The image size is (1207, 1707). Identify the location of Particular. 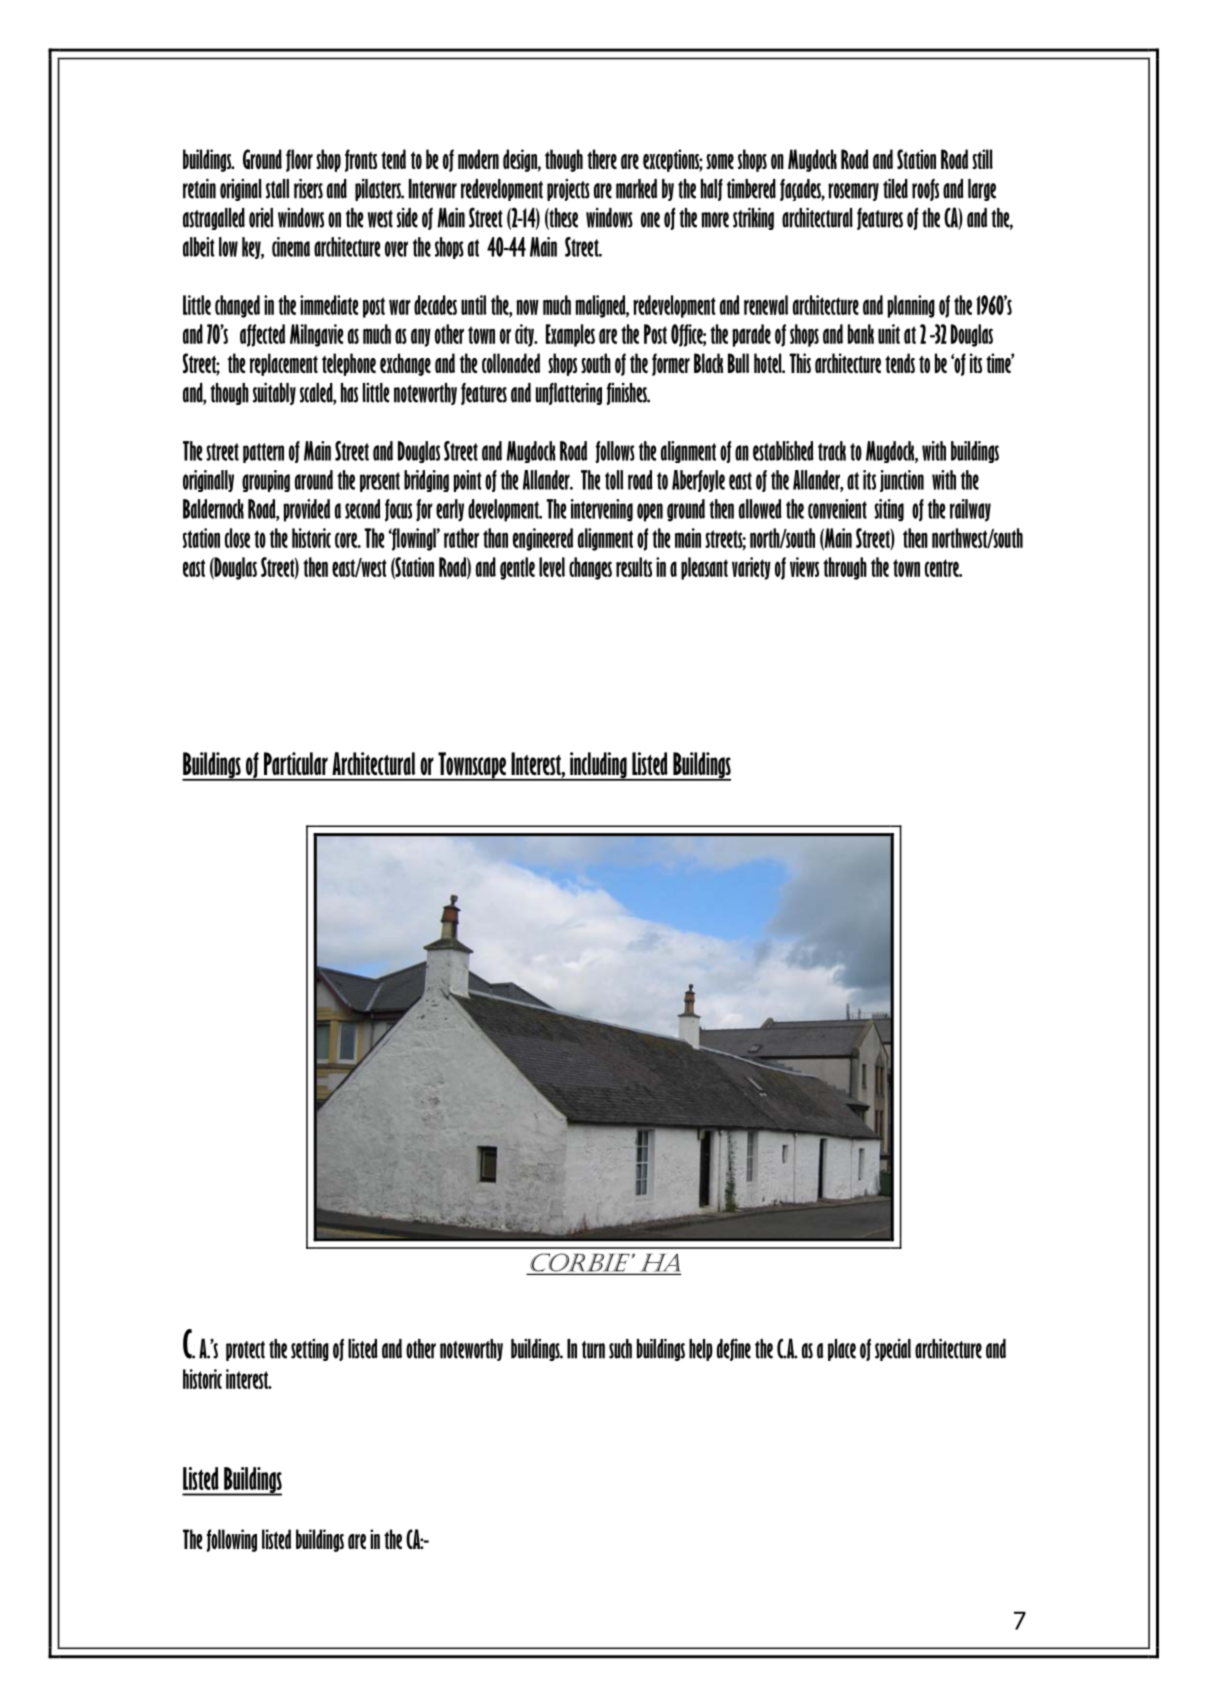
(296, 763).
